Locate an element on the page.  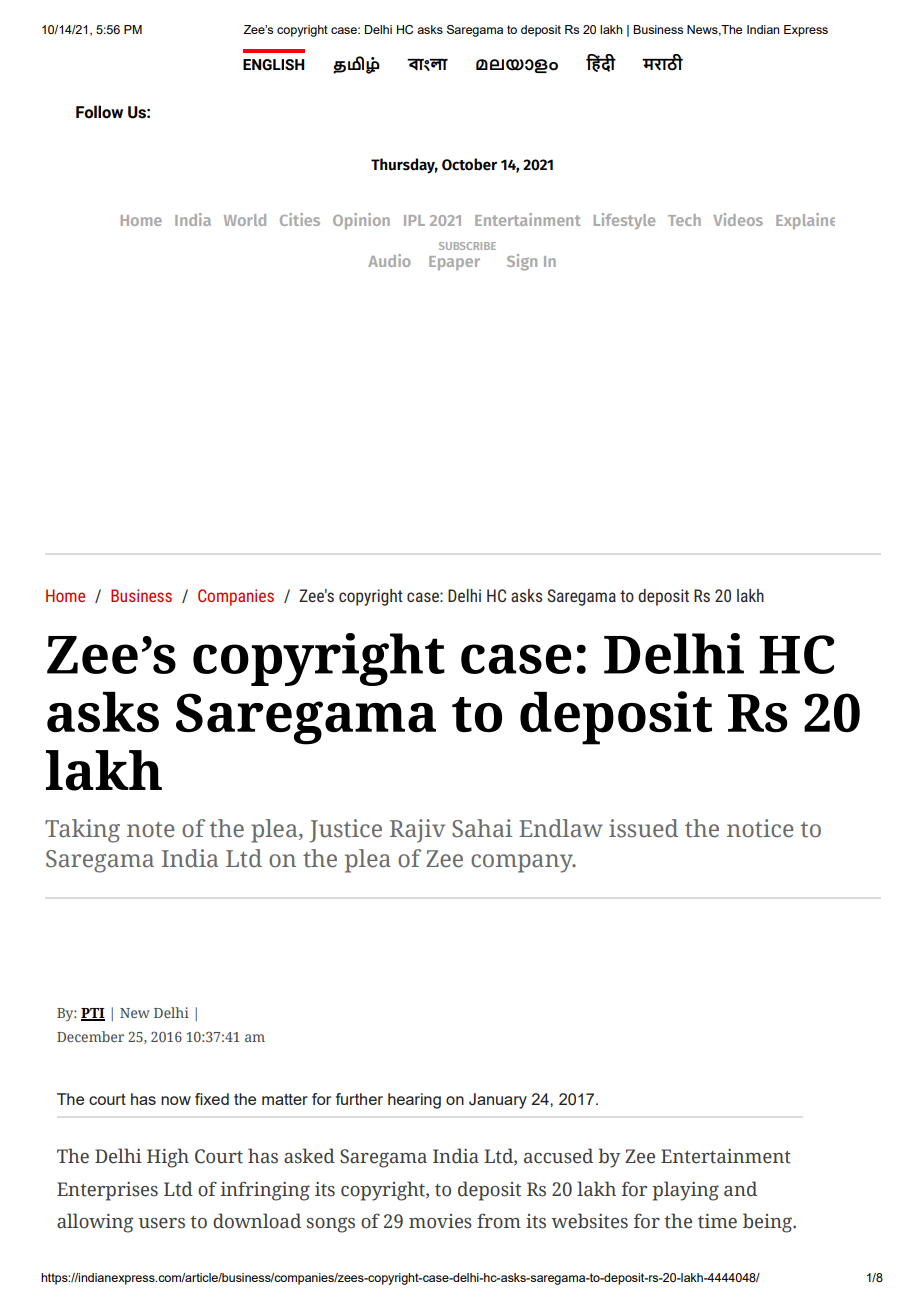
issued is located at coordinates (643, 828).
